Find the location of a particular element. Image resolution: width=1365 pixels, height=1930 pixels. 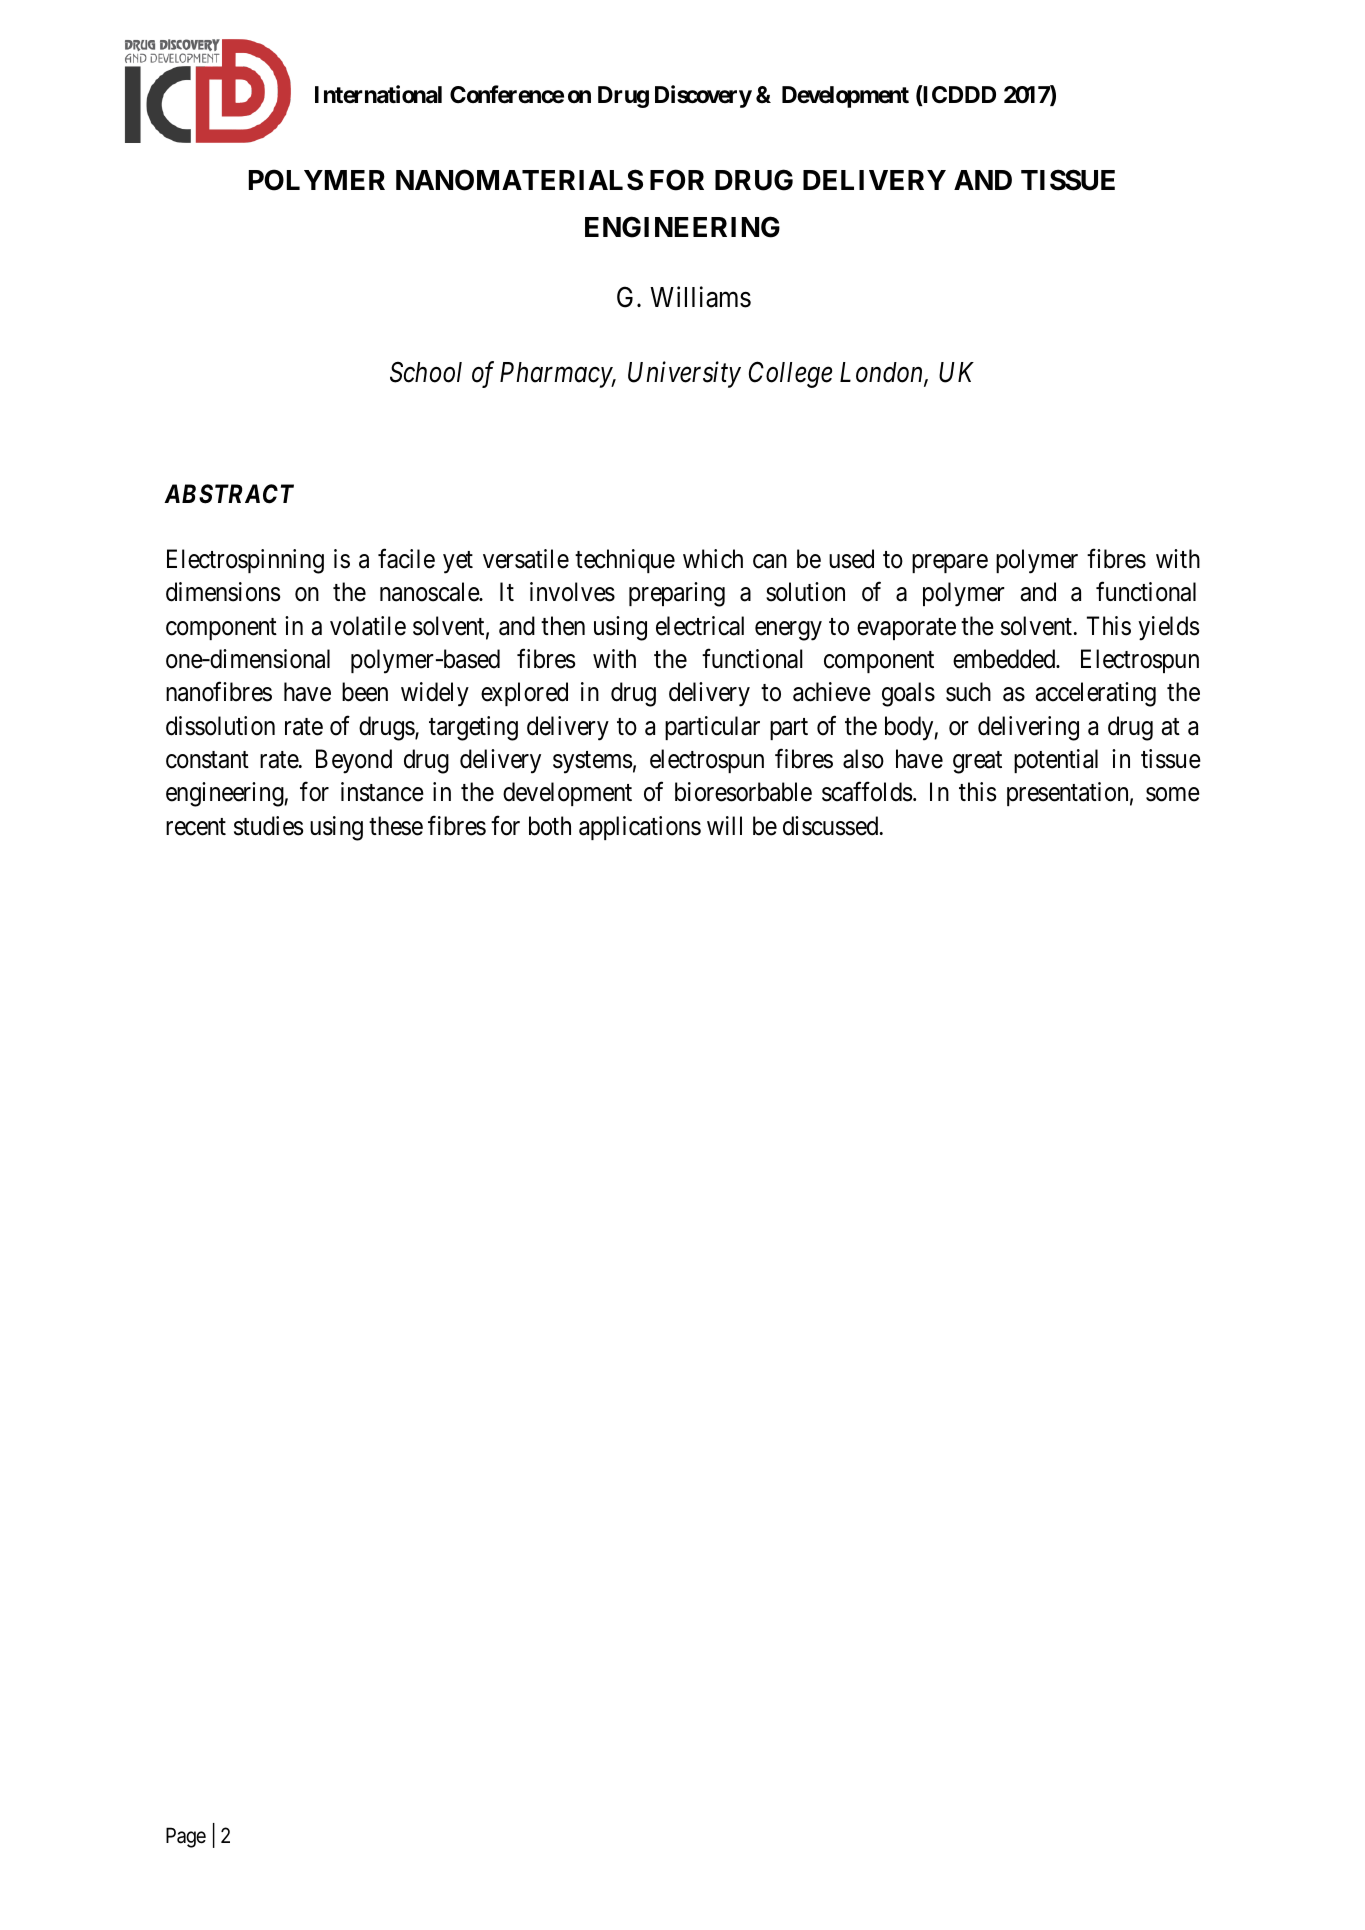

Discovery is located at coordinates (703, 96).
